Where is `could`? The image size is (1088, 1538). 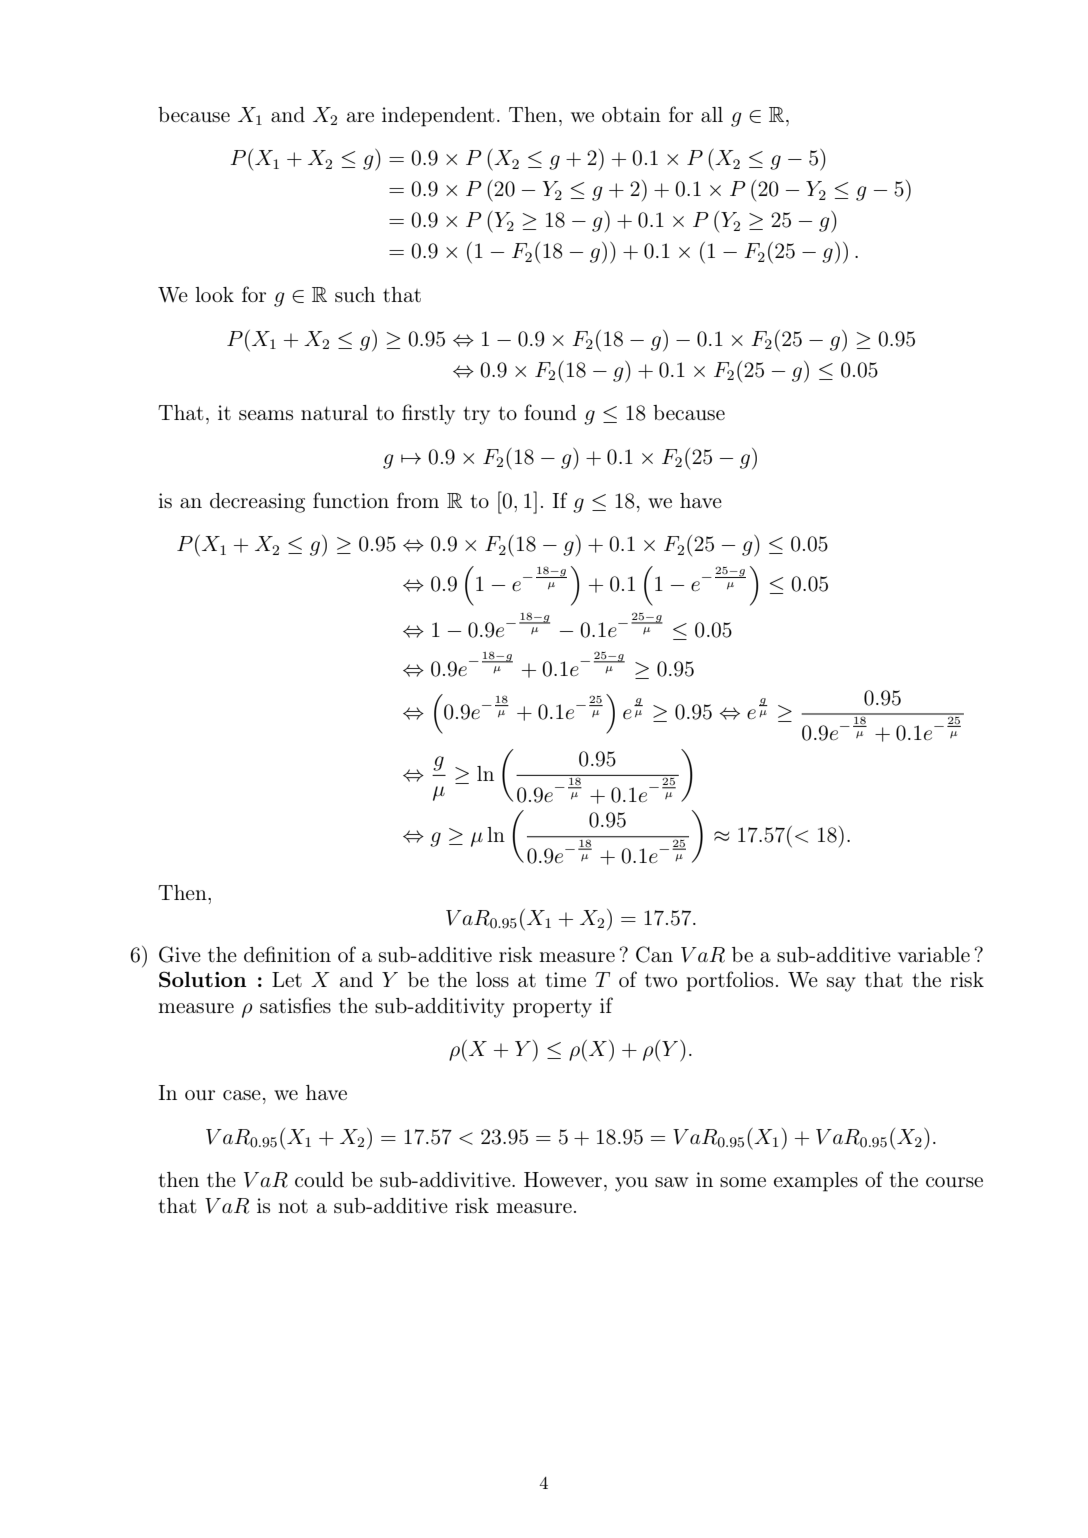 could is located at coordinates (319, 1179).
